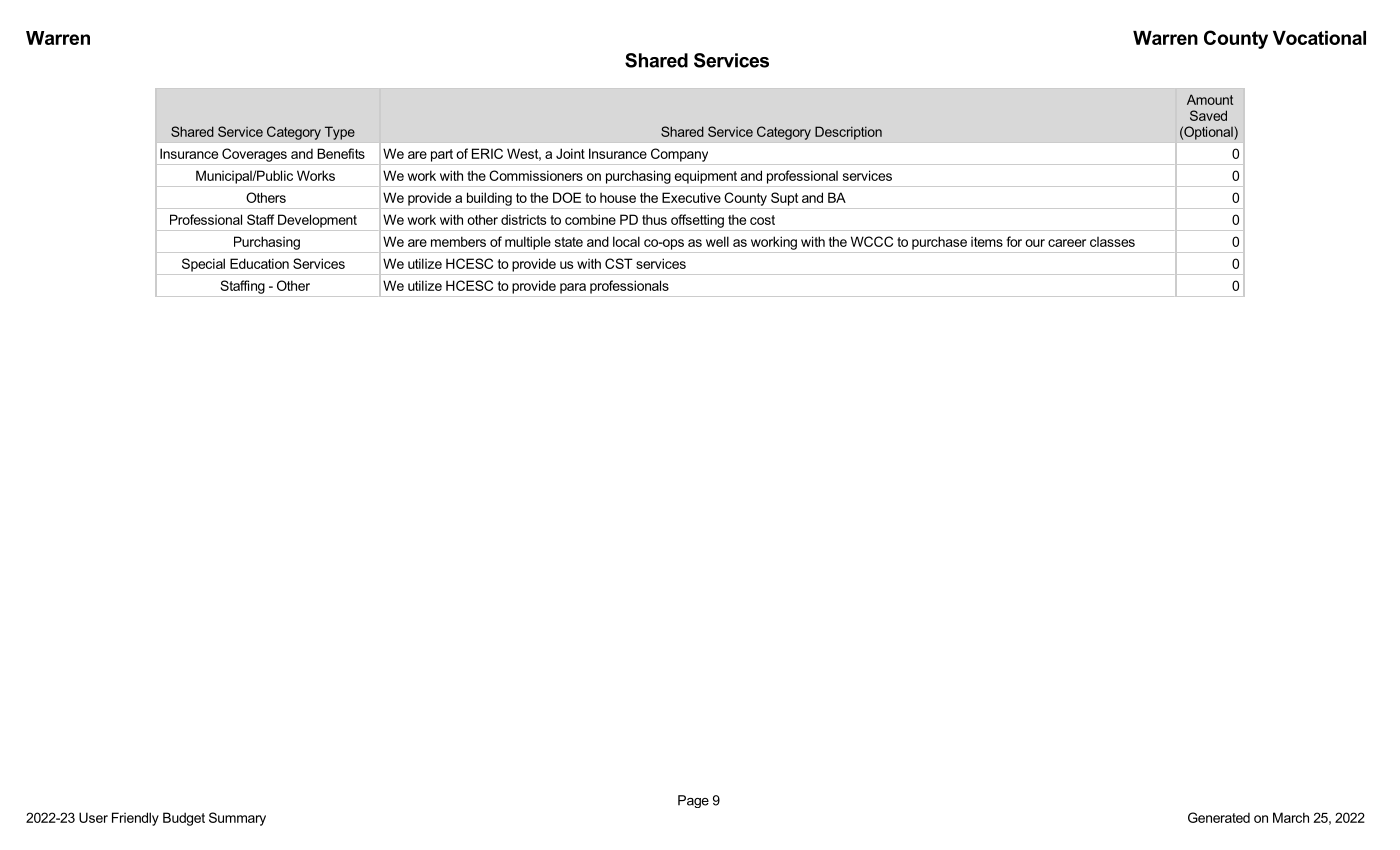 This screenshot has width=1400, height=850. Describe the element at coordinates (573, 288) in the screenshot. I see `para` at that location.
